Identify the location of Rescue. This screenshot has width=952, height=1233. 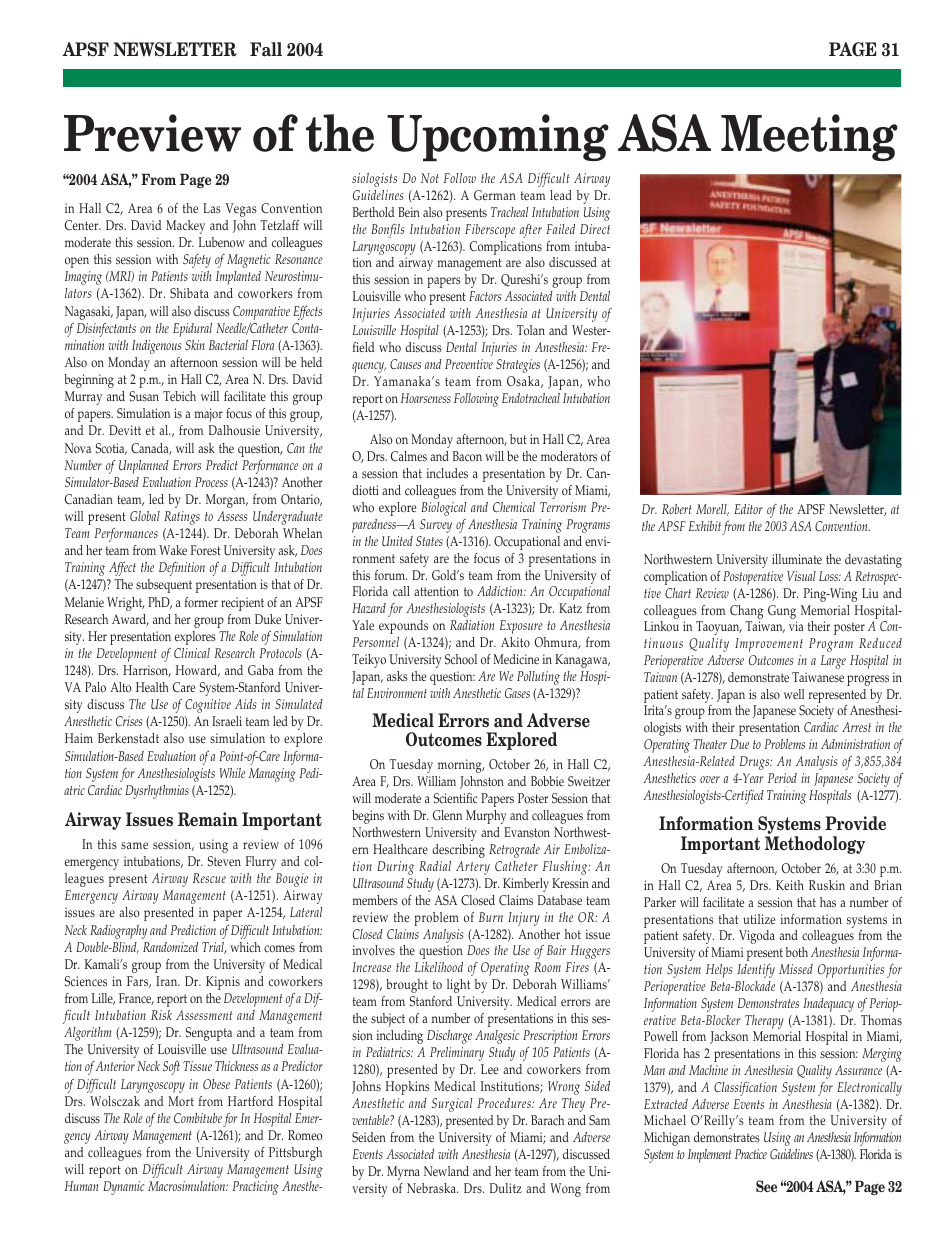
(209, 878).
